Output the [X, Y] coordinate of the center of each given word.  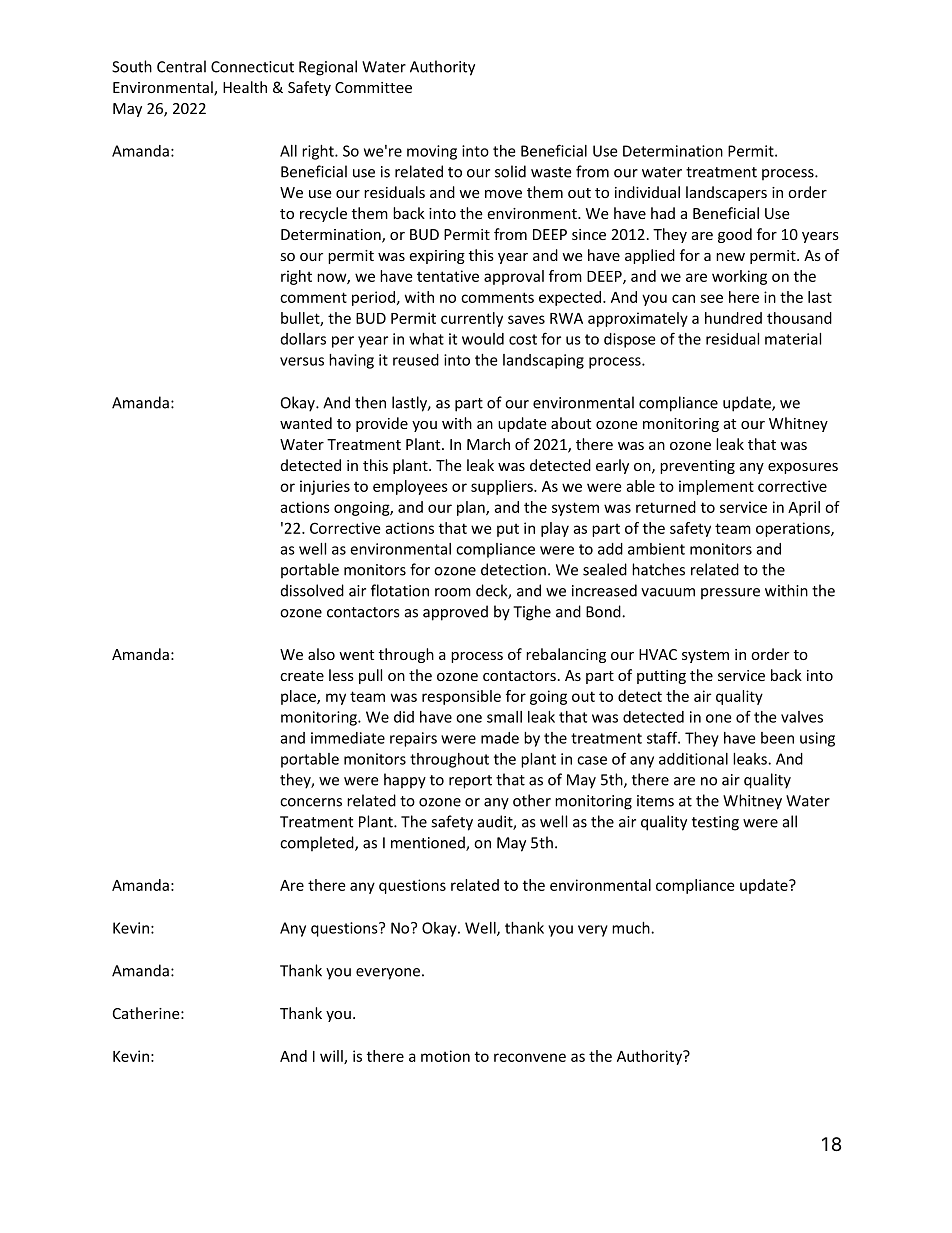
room [453, 592]
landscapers [726, 193]
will [332, 1057]
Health [245, 87]
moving [432, 152]
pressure [730, 593]
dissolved [312, 590]
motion [445, 1056]
